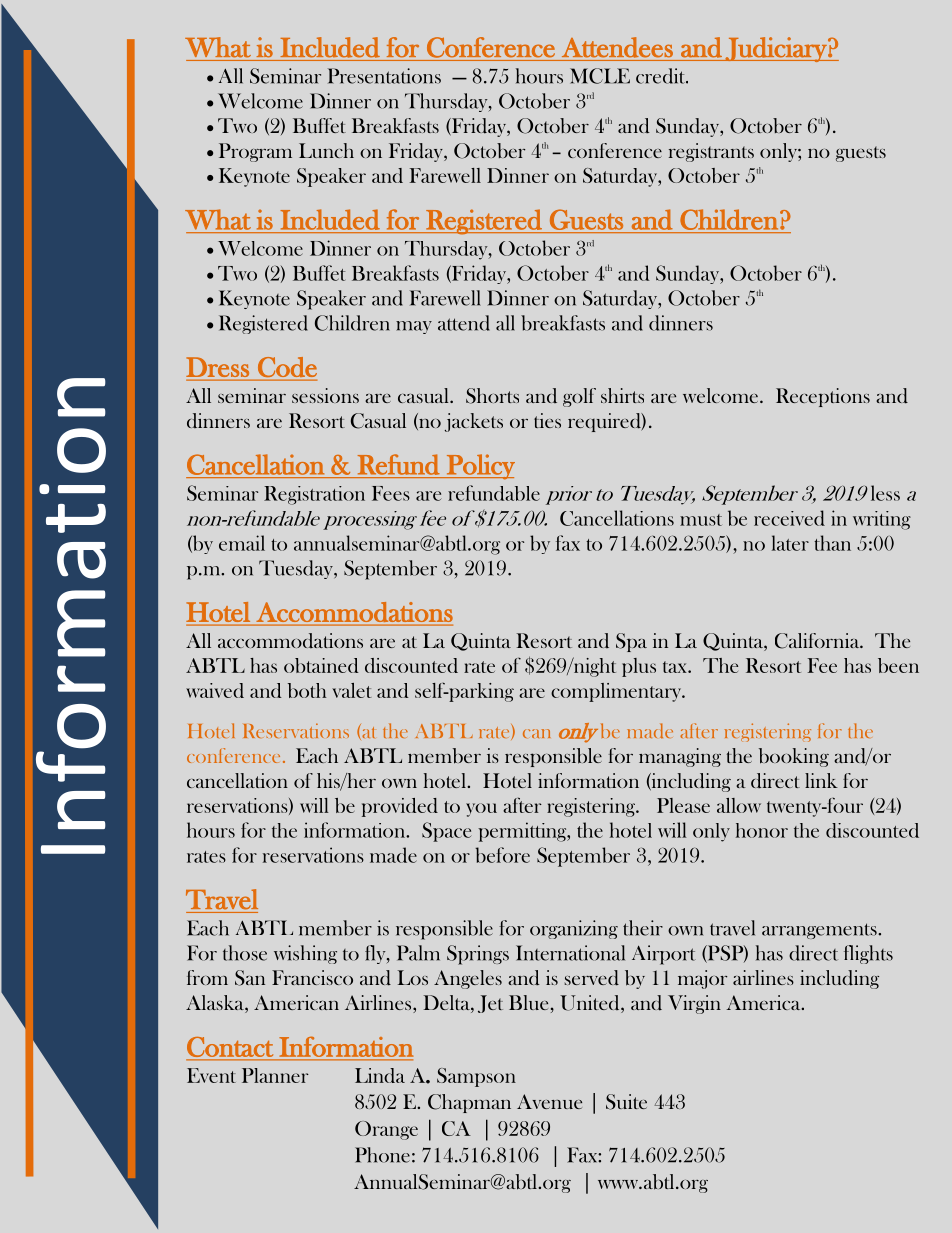 This screenshot has width=952, height=1233. I want to click on Lunch, so click(326, 150).
